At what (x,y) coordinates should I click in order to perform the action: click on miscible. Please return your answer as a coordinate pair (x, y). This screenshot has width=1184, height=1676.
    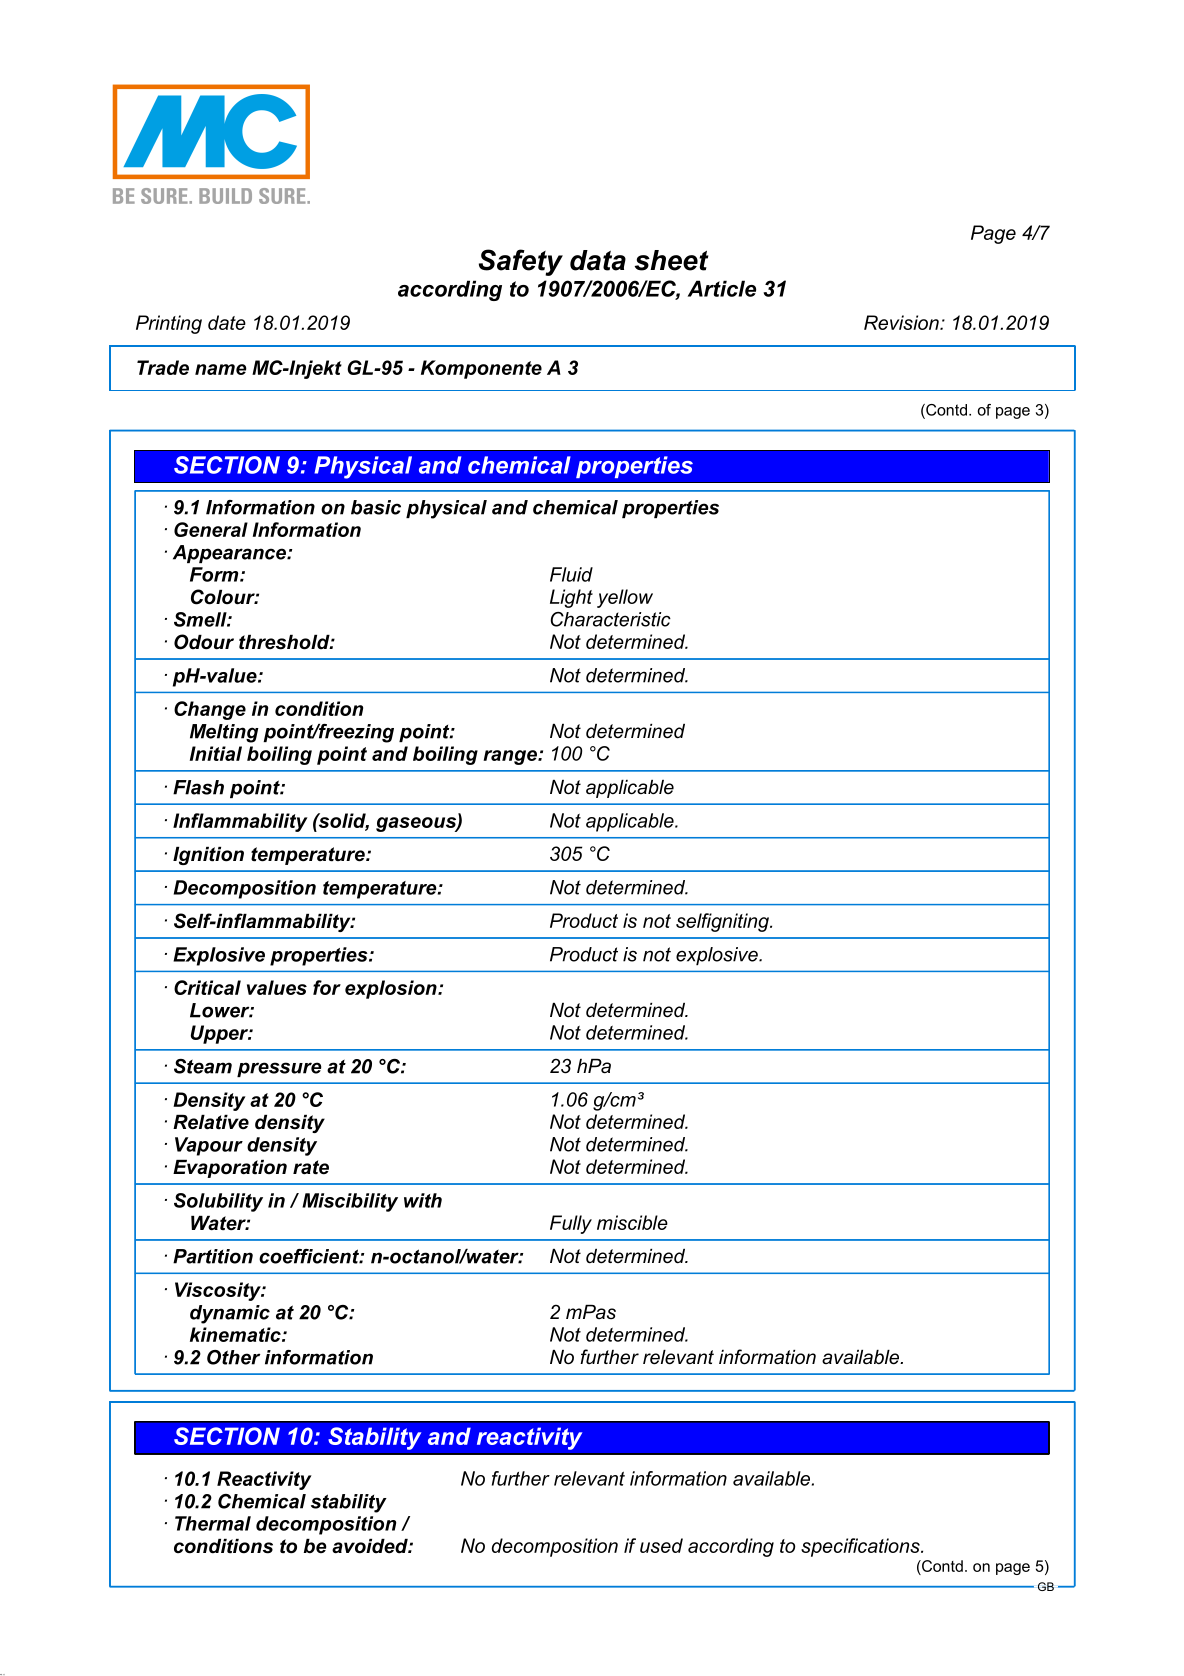
    Looking at the image, I should click on (632, 1222).
